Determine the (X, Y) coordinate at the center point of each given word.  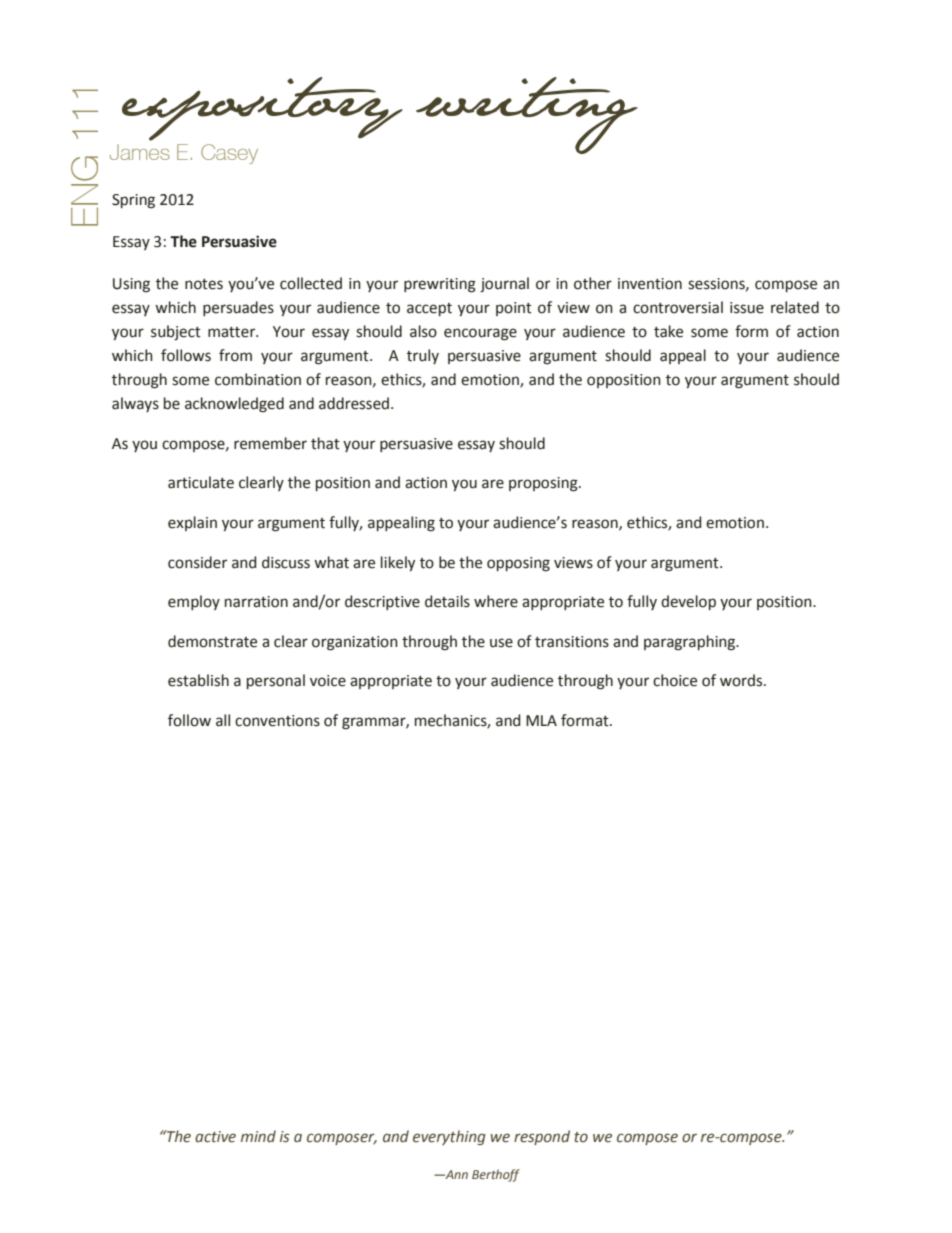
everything (449, 1137)
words (742, 680)
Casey (229, 154)
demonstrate (212, 641)
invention (650, 284)
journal (504, 285)
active (215, 1137)
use (501, 643)
